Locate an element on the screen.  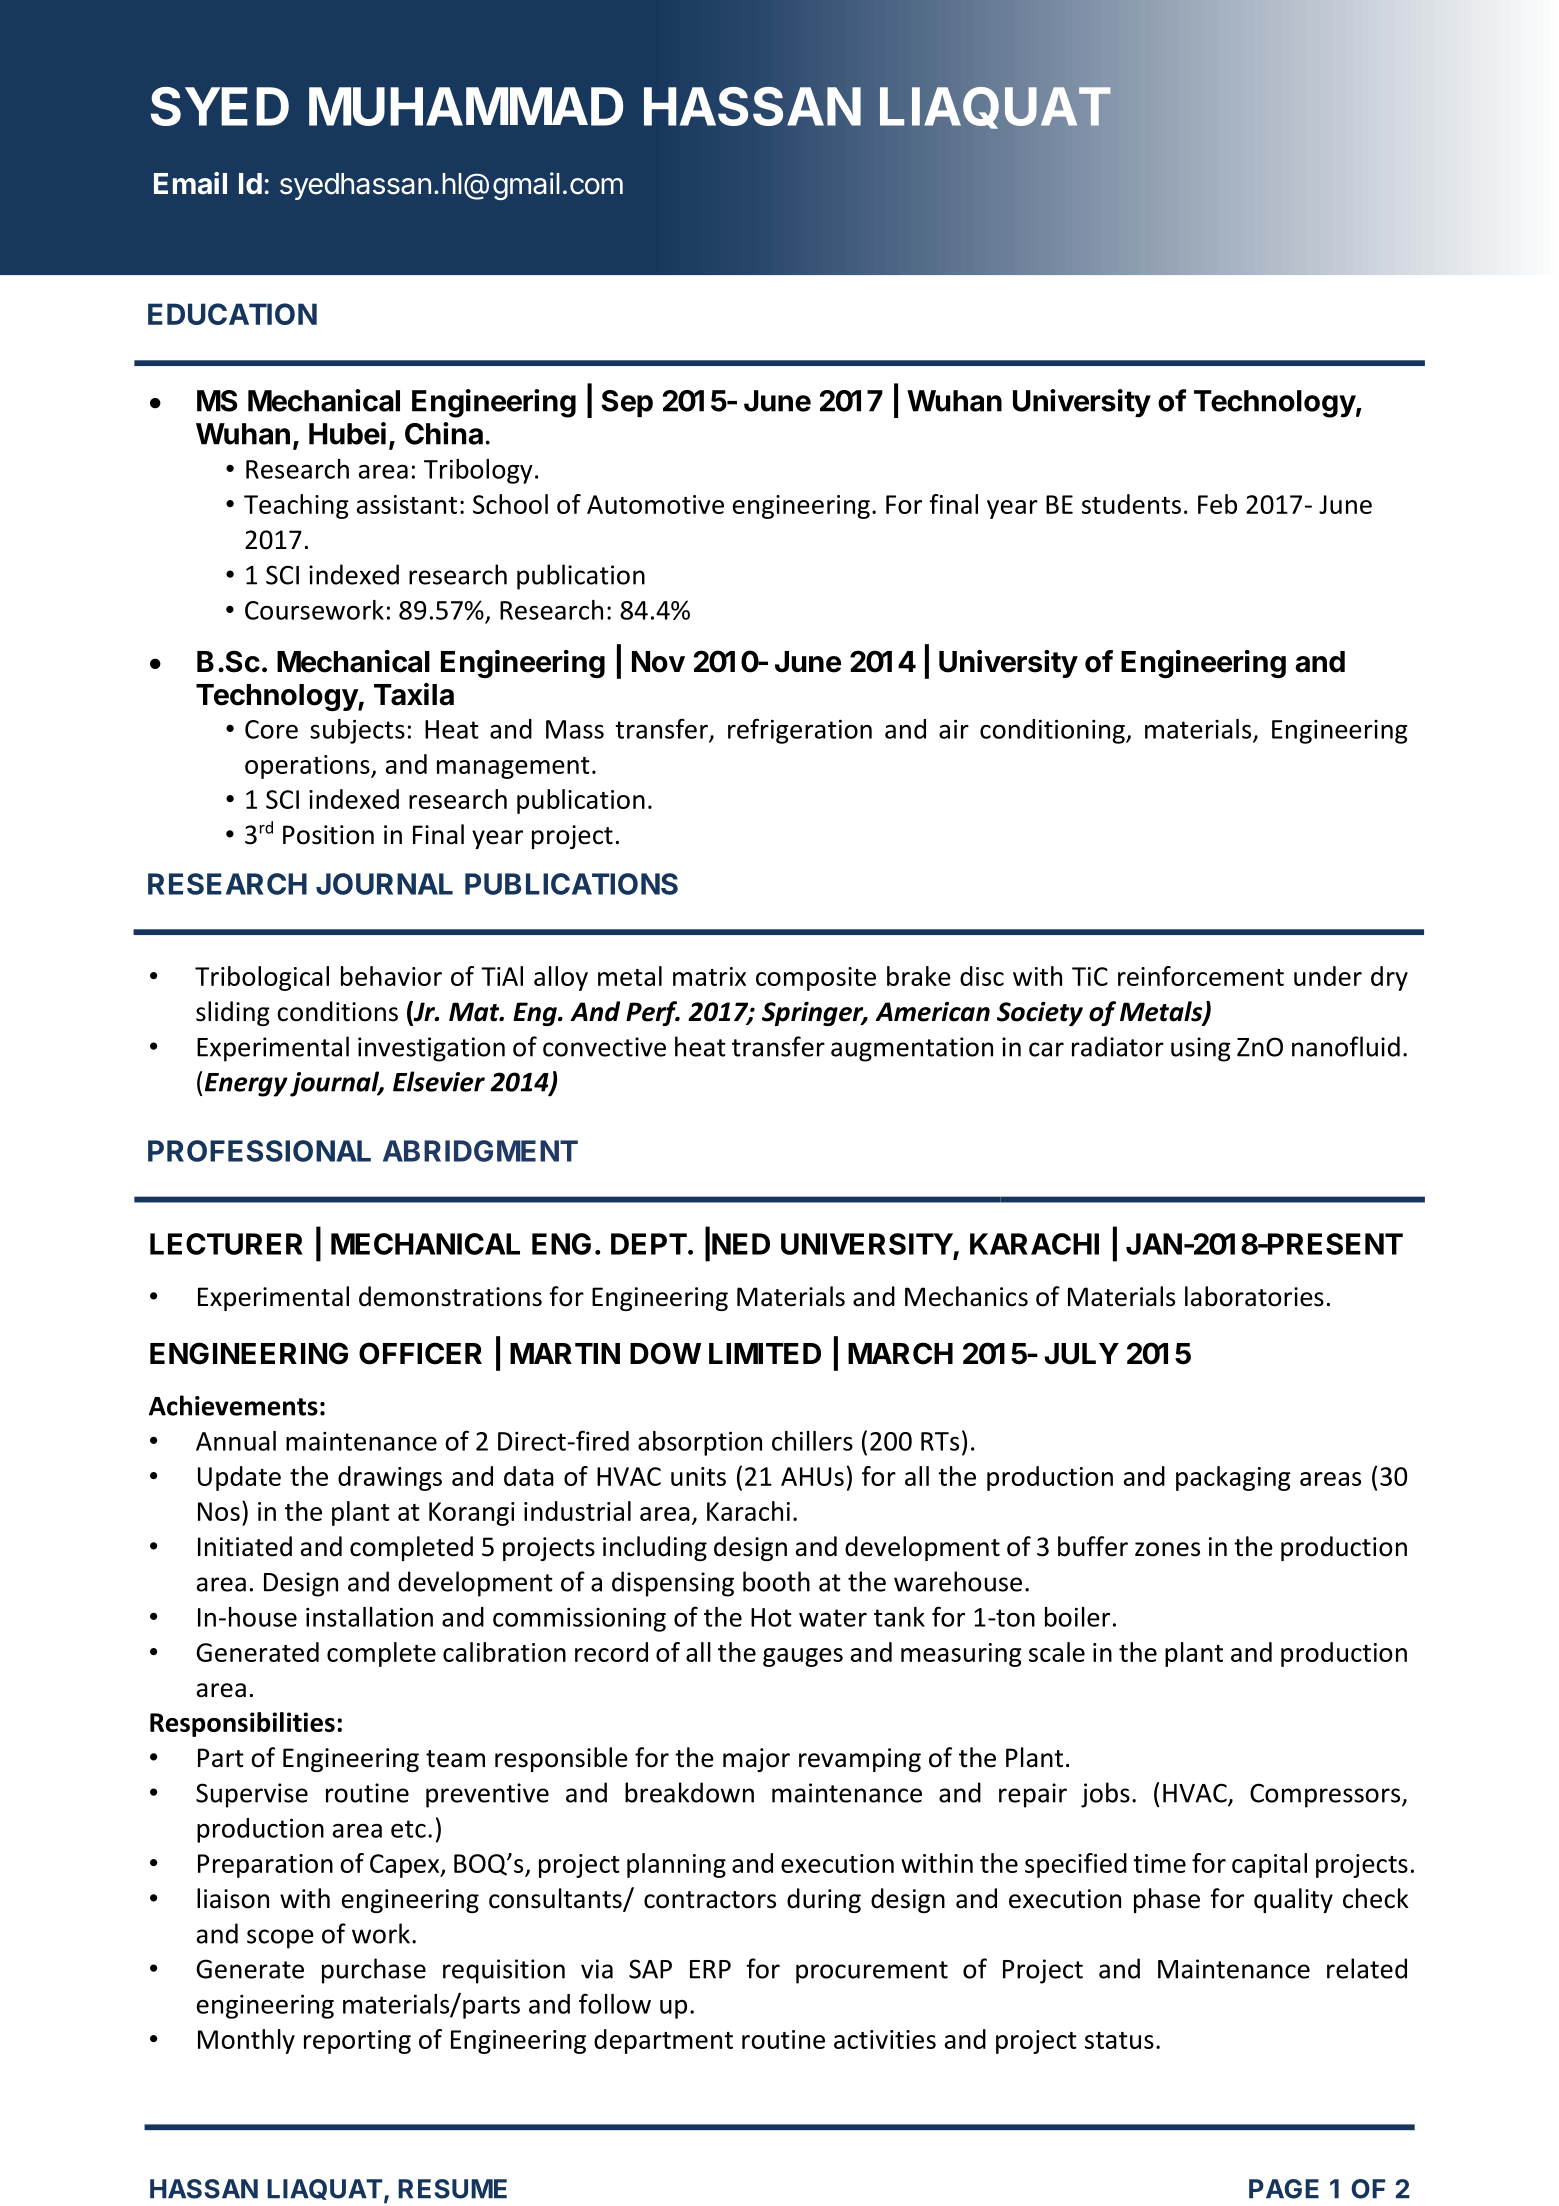
Sep is located at coordinates (627, 403).
